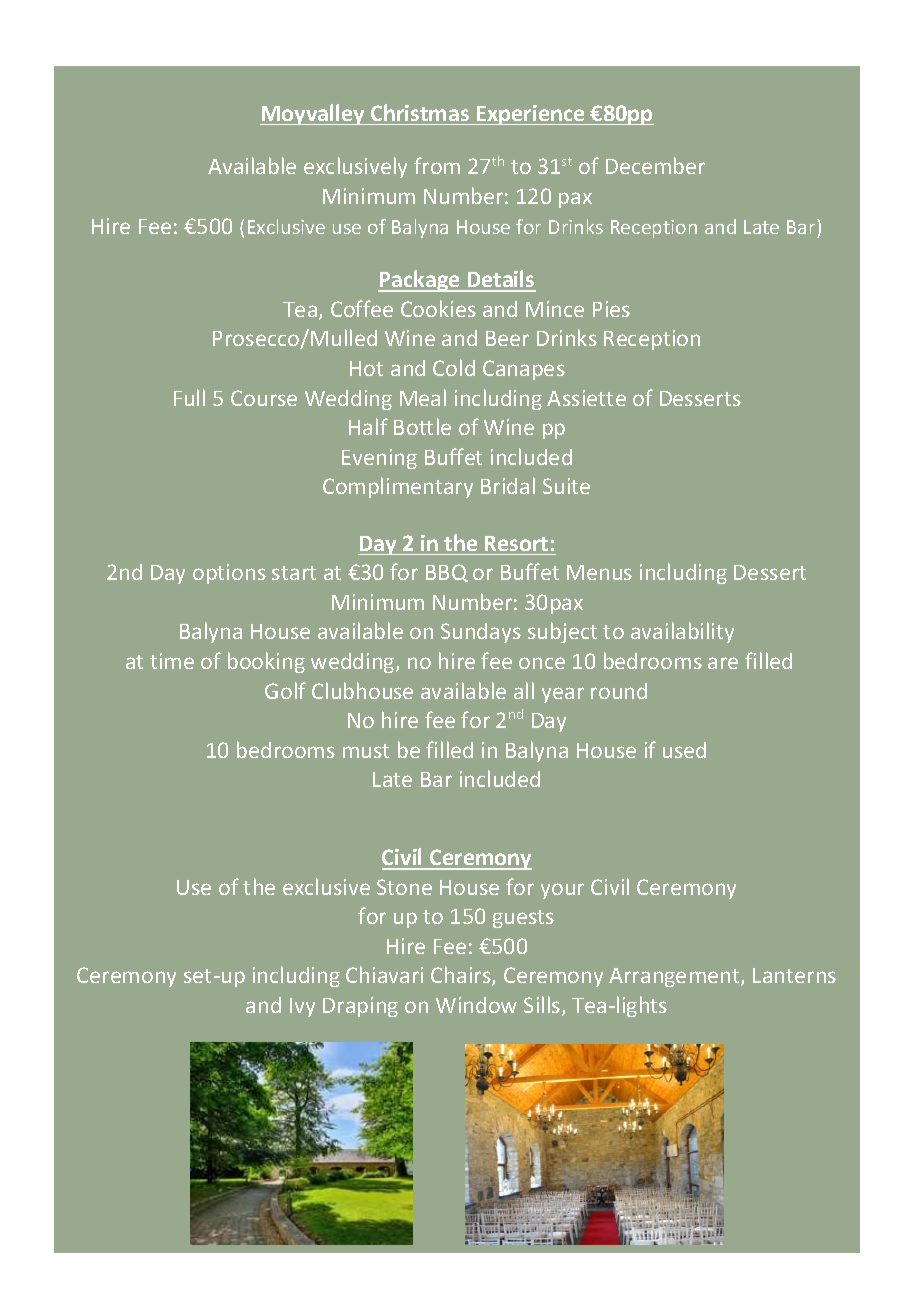  Describe the element at coordinates (531, 115) in the page. I see `Experience` at that location.
